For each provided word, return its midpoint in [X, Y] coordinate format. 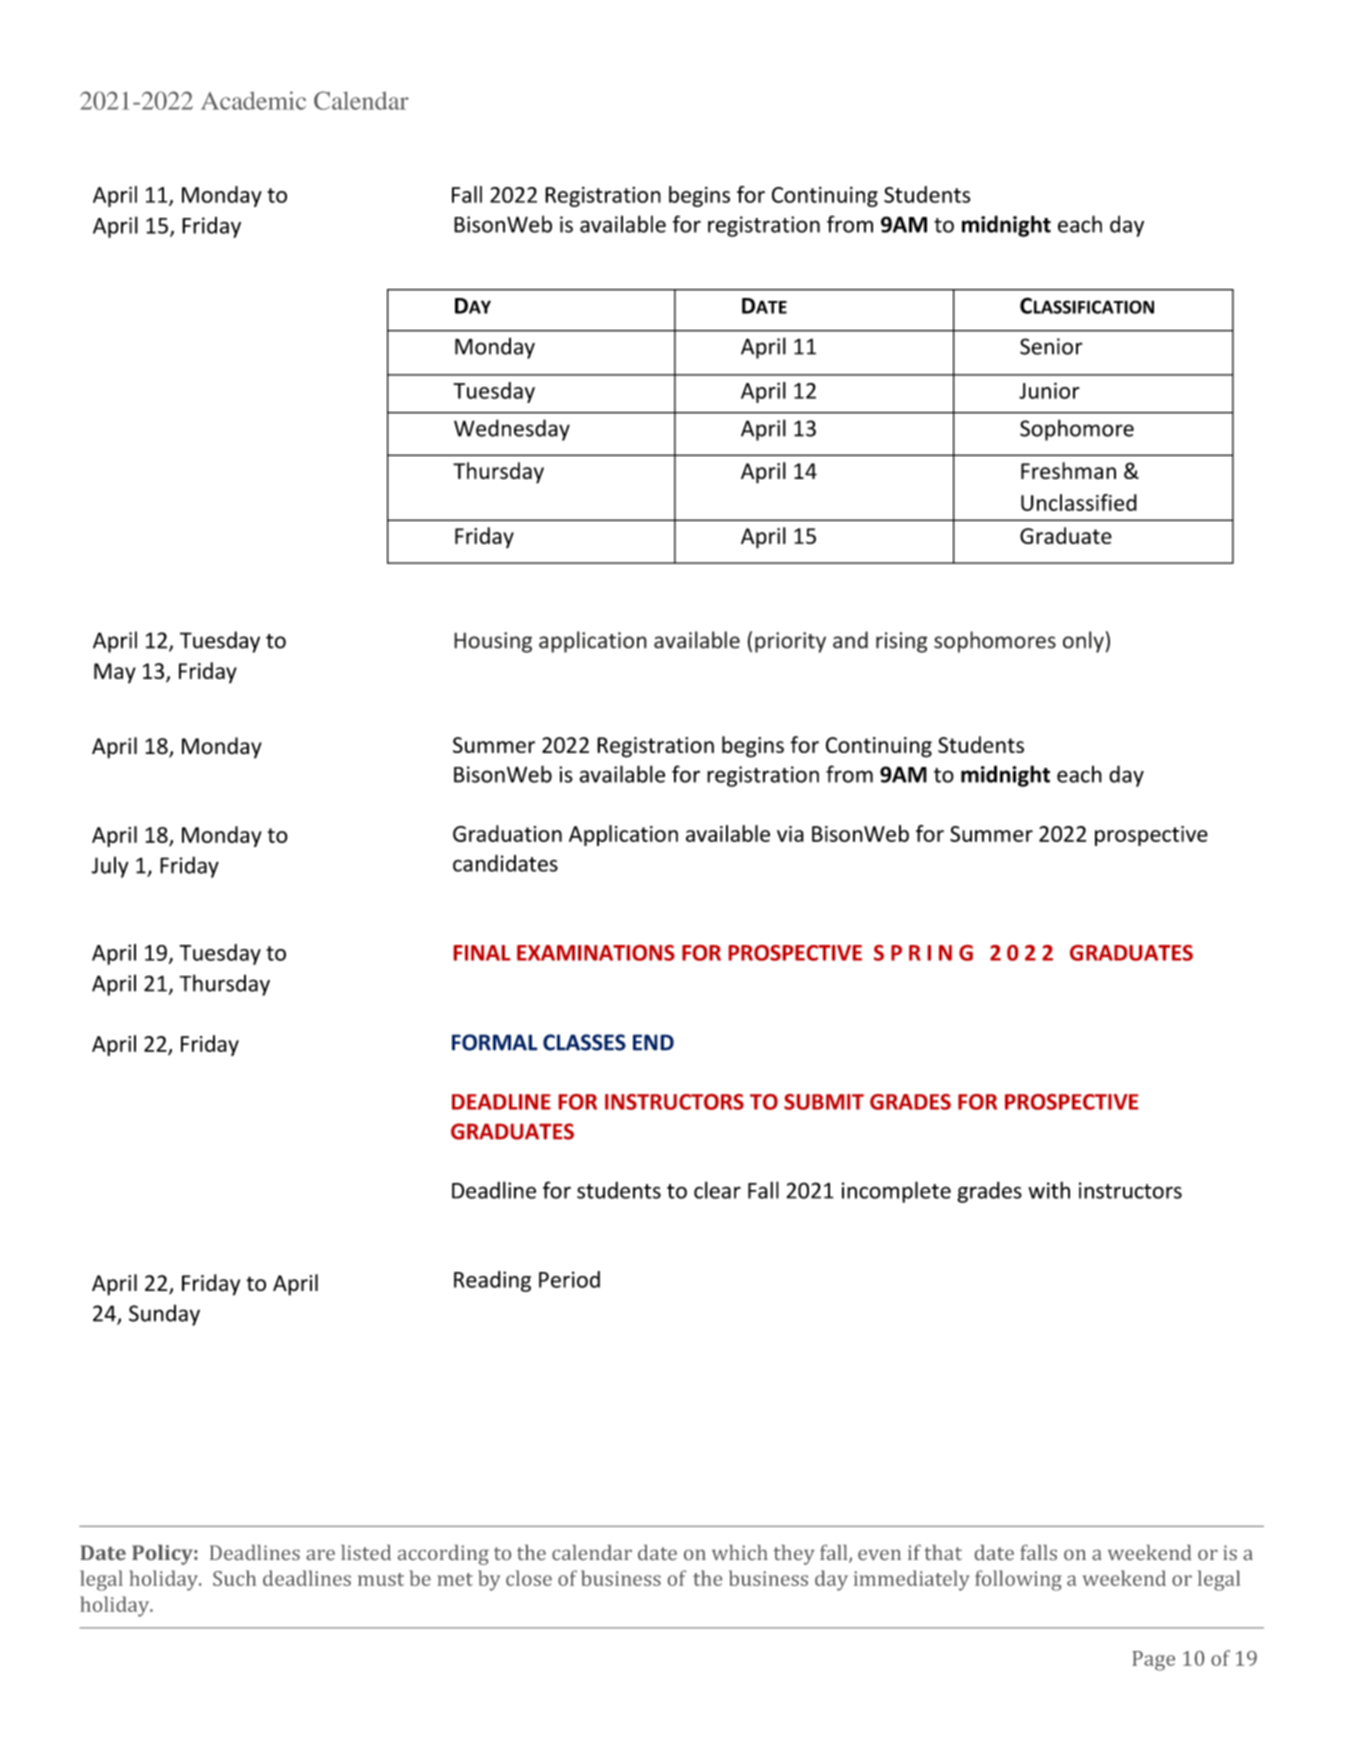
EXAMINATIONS [596, 953]
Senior [1051, 346]
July [110, 867]
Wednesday [512, 430]
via [790, 834]
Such [234, 1578]
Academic [253, 100]
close [529, 1578]
